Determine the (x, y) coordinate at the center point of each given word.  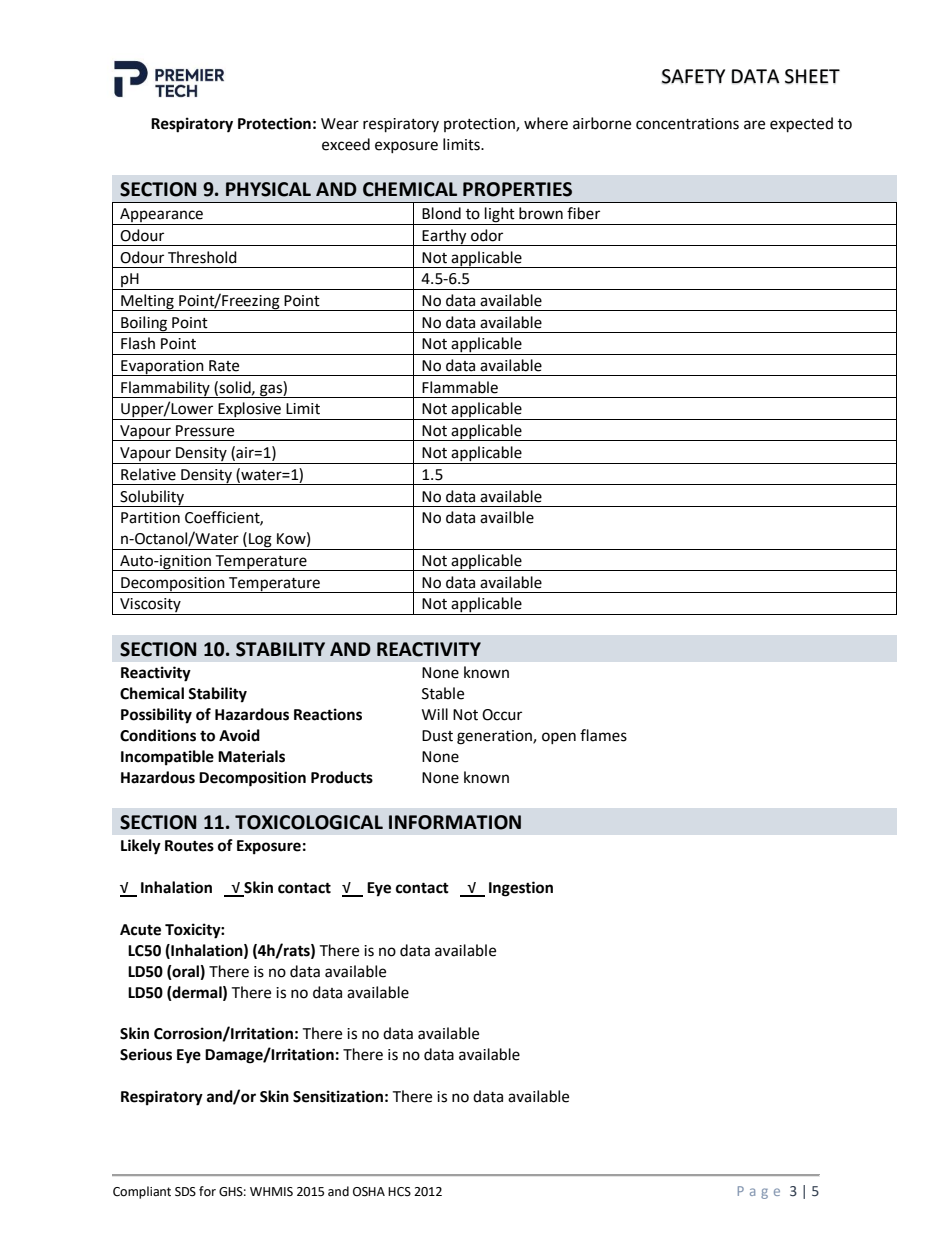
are (754, 125)
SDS (185, 1192)
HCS (399, 1192)
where (546, 123)
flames (603, 735)
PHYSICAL (268, 189)
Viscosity (150, 606)
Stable (443, 693)
